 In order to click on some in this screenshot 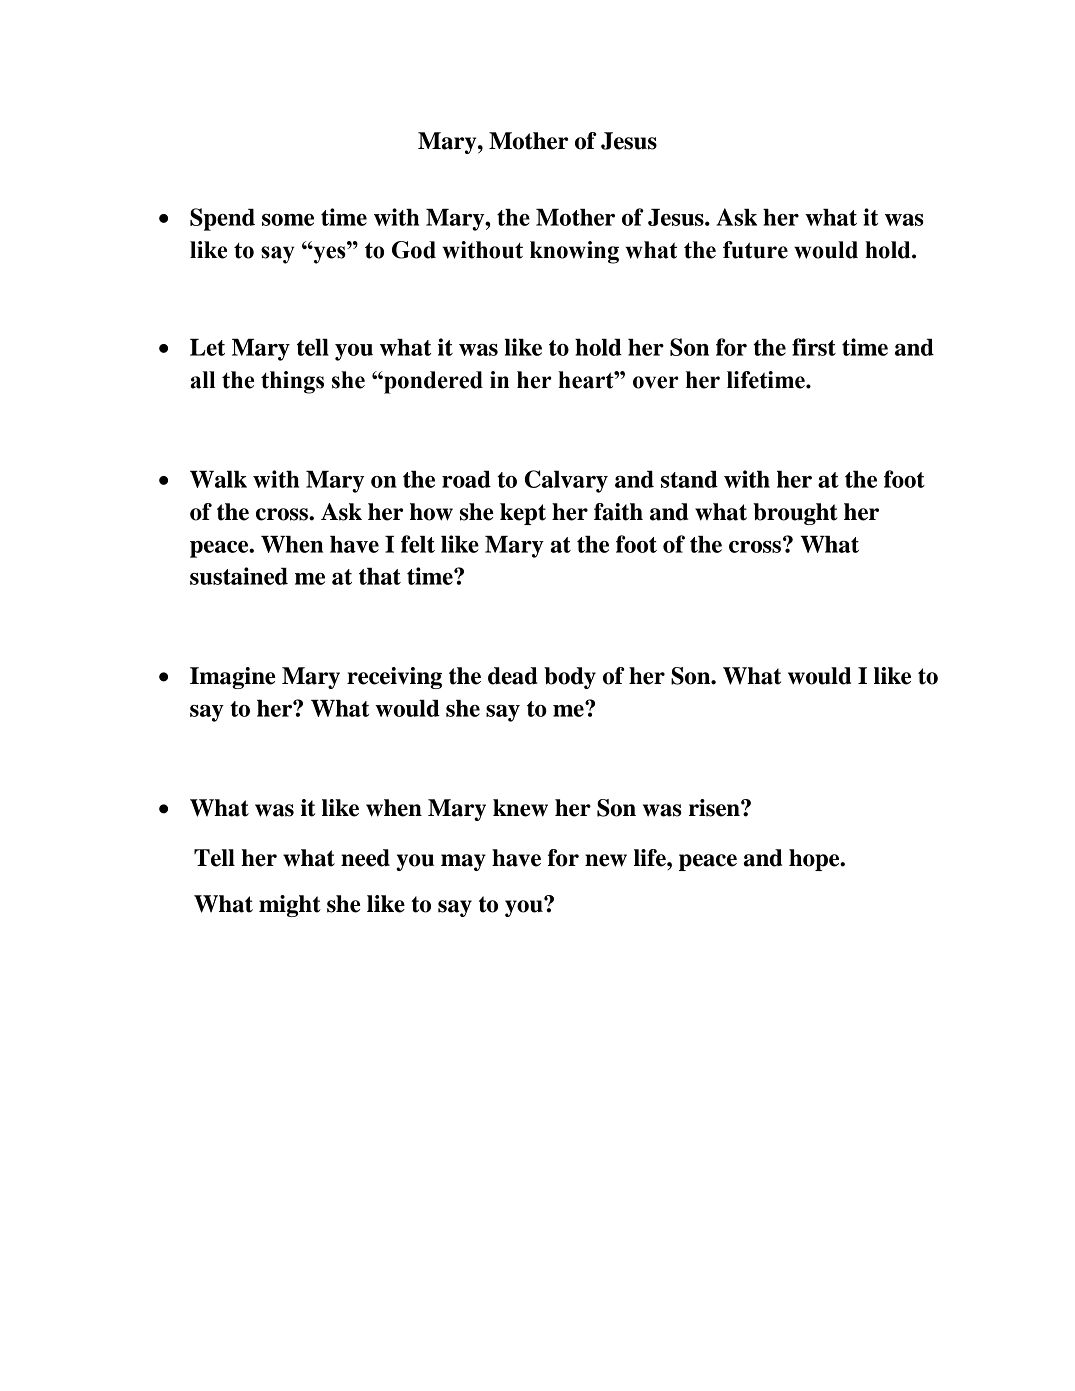, I will do `click(288, 220)`.
